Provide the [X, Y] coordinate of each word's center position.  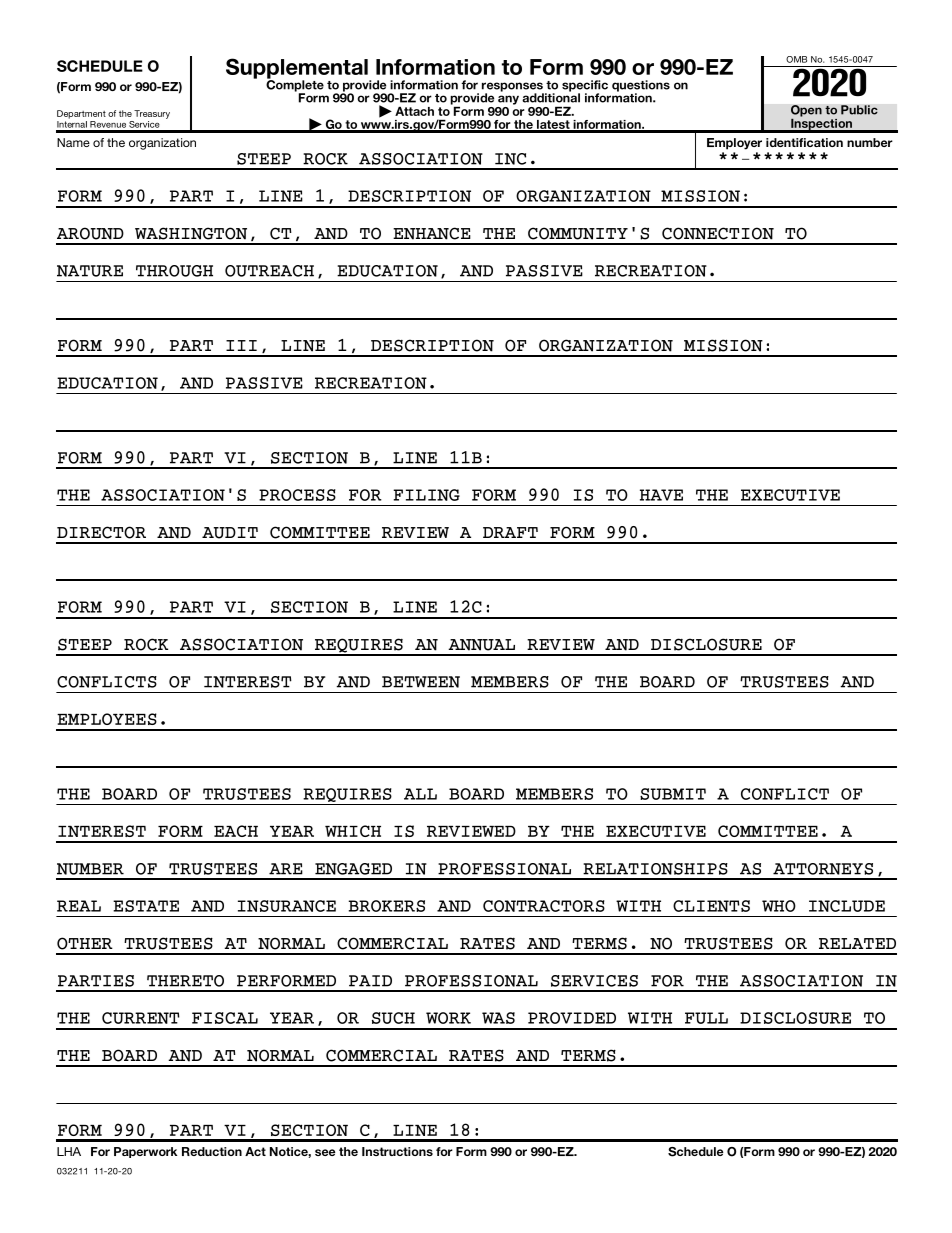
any [508, 100]
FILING [426, 495]
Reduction [212, 1151]
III [241, 345]
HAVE [661, 495]
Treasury [152, 114]
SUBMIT [673, 794]
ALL [420, 794]
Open [806, 112]
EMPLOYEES [107, 719]
